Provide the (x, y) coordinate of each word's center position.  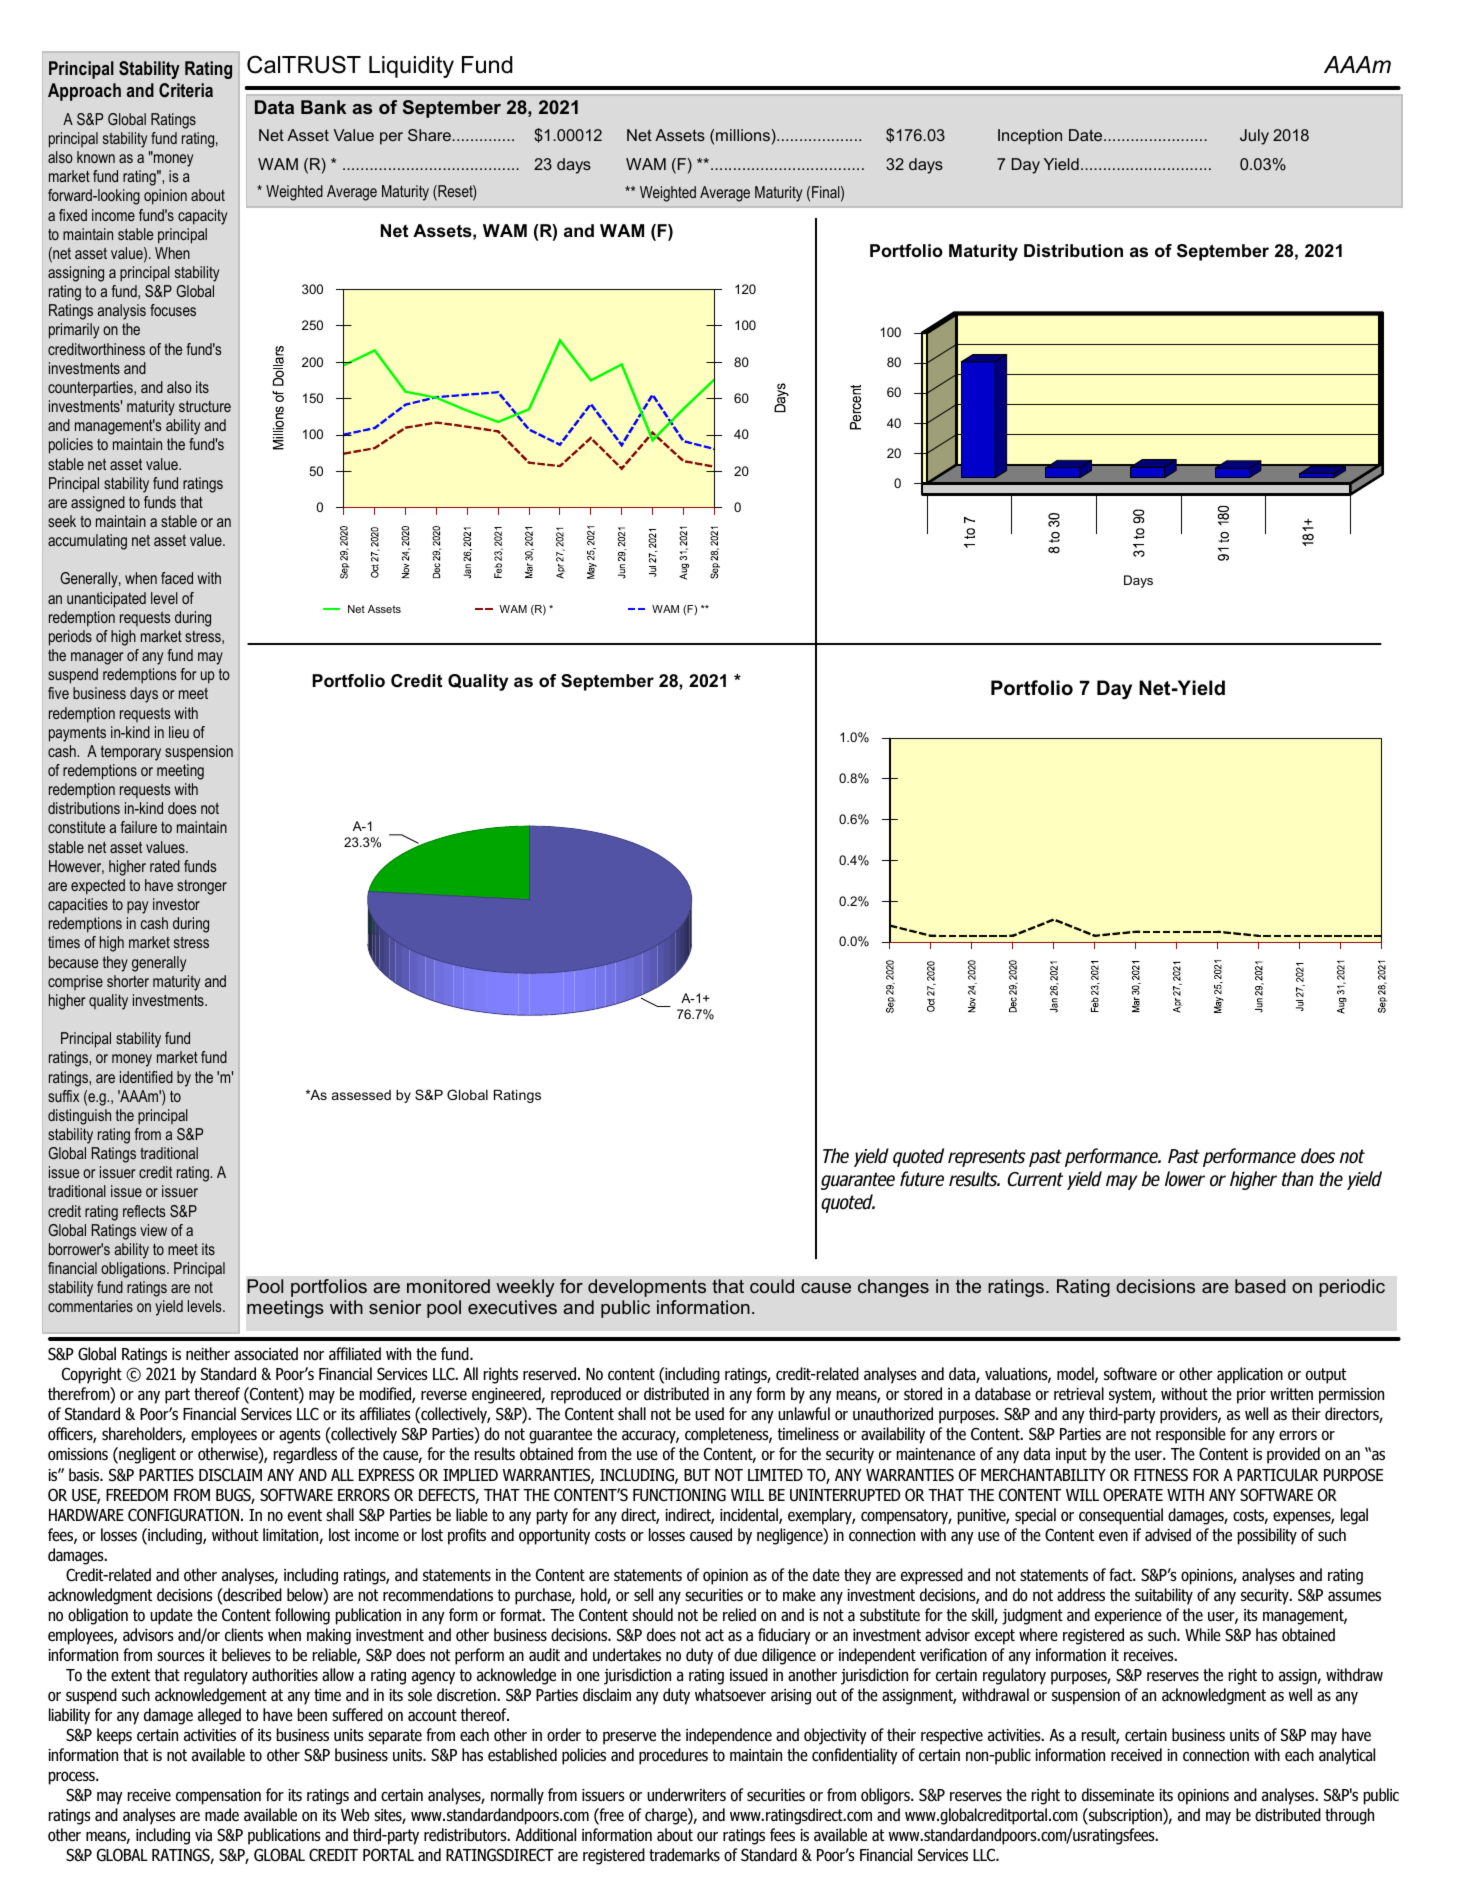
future (922, 1179)
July (1254, 137)
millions (743, 135)
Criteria (186, 90)
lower (1185, 1179)
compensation (218, 1797)
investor (176, 904)
